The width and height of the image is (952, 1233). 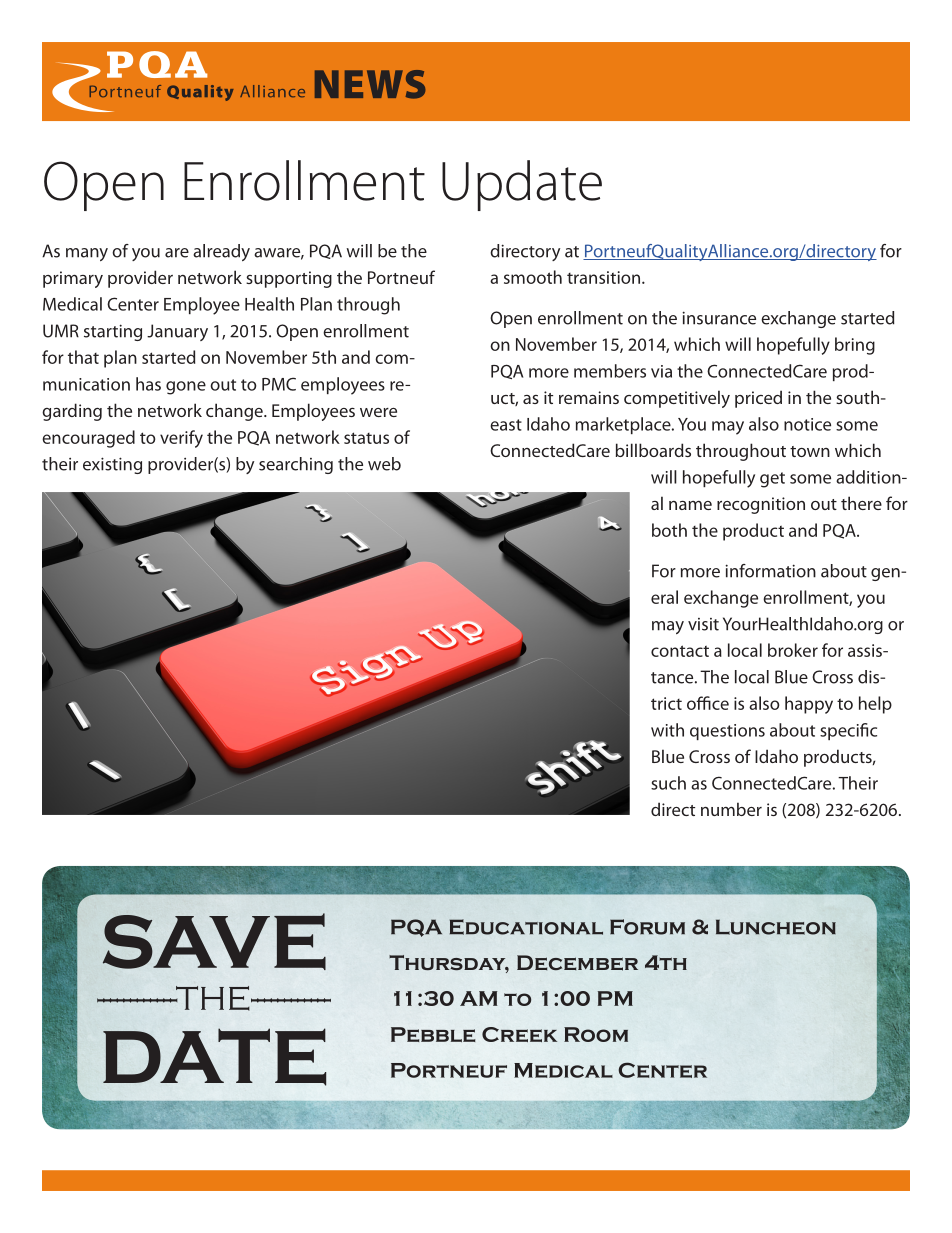 What do you see at coordinates (610, 371) in the image?
I see `members` at bounding box center [610, 371].
